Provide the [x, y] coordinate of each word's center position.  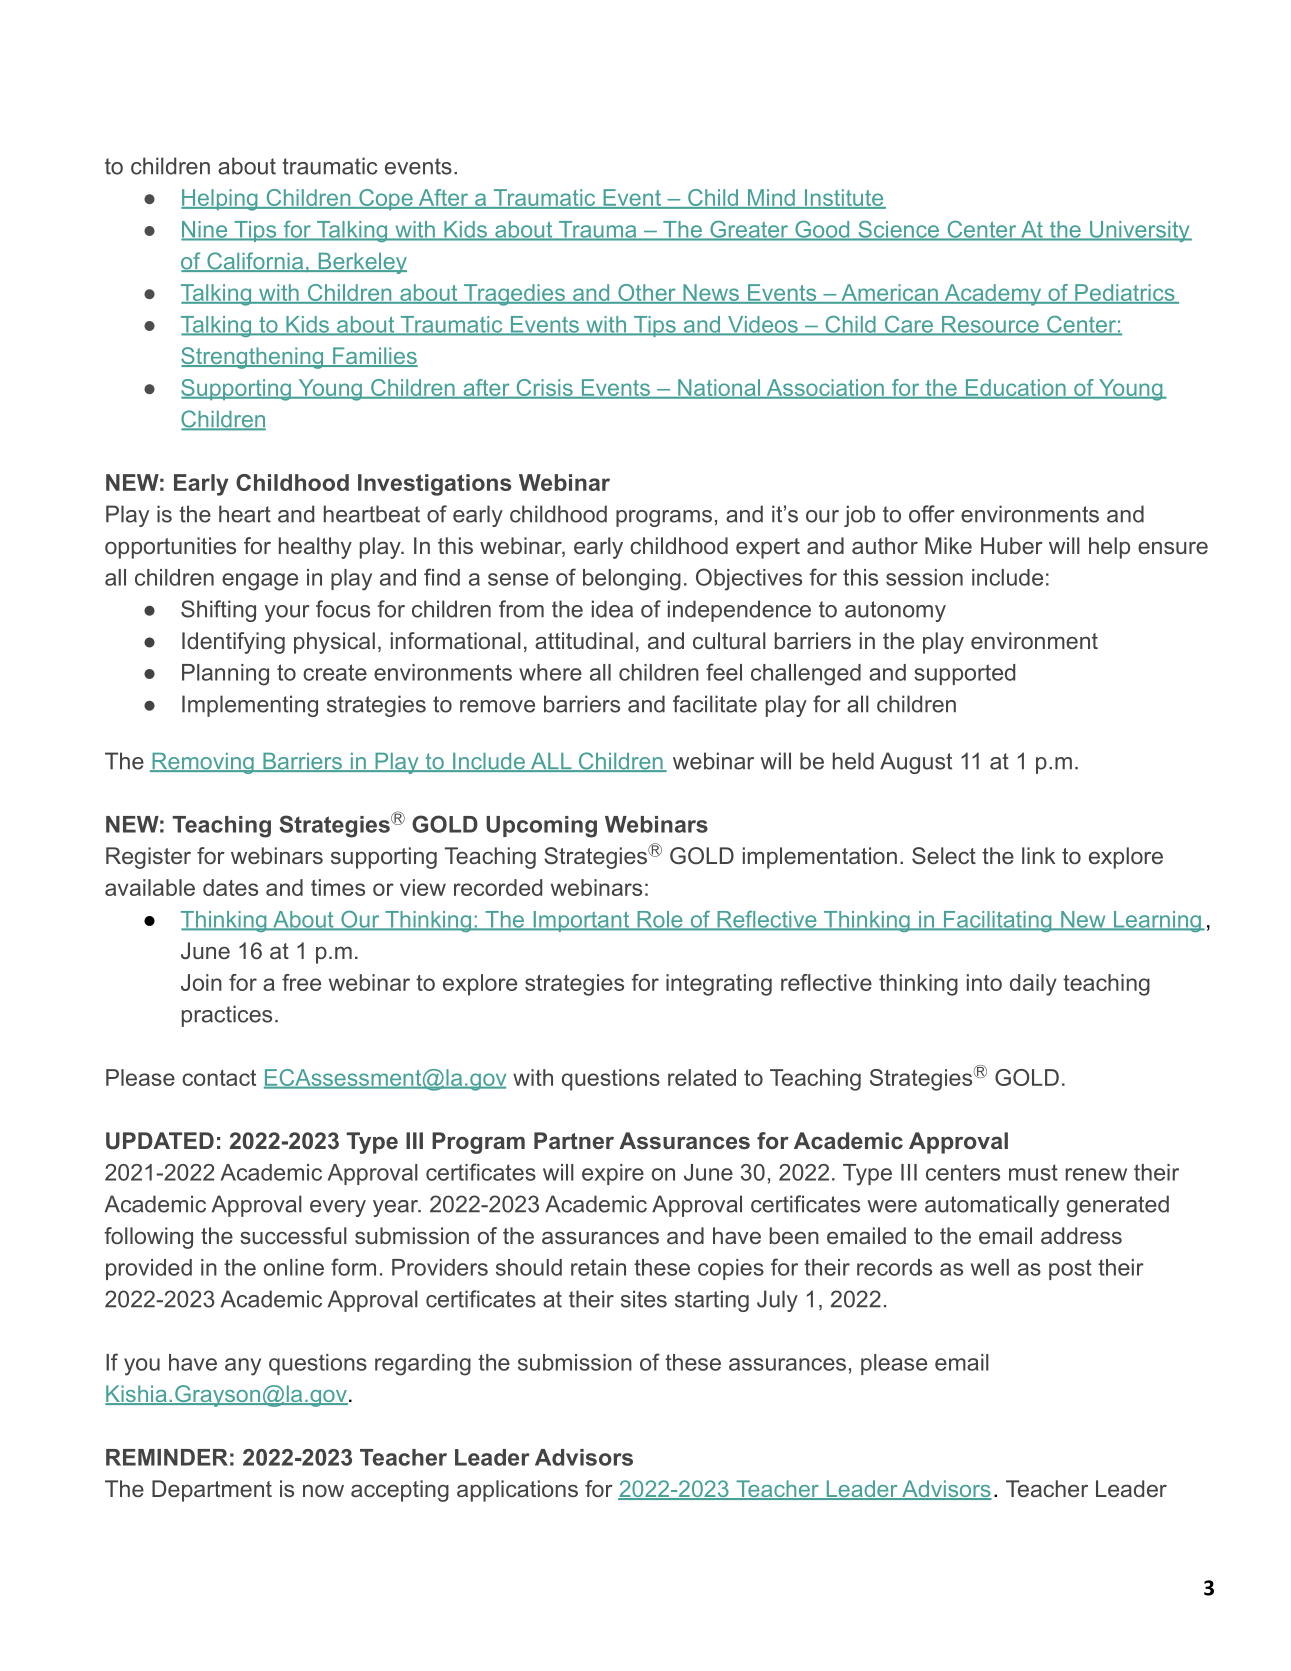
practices [227, 1016]
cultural [729, 640]
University [1140, 231]
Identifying [233, 643]
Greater [749, 230]
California [255, 262]
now [323, 1490]
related [702, 1077]
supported [964, 674]
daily [1033, 985]
